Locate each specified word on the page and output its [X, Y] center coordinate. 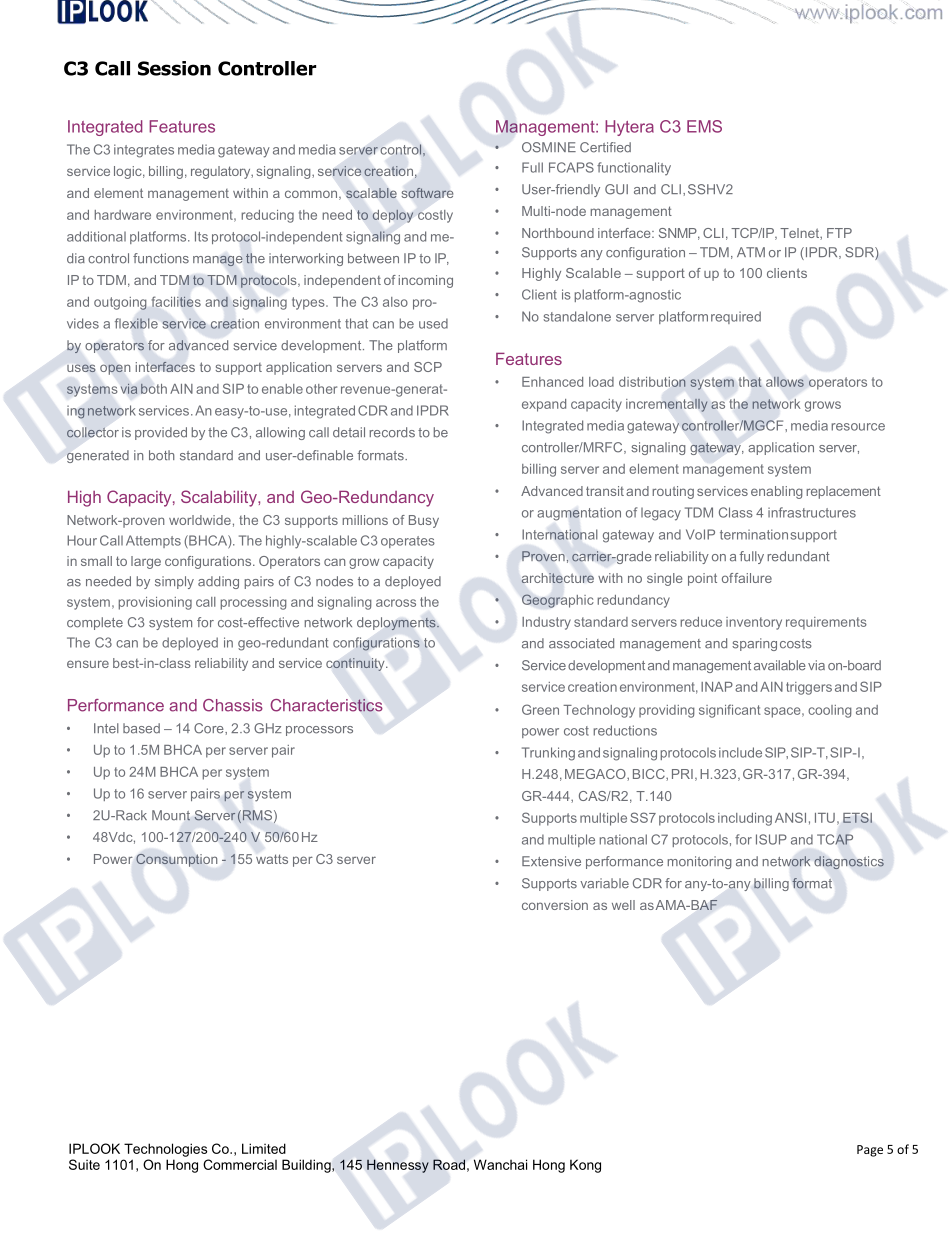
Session [174, 68]
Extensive [551, 861]
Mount [171, 815]
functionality [634, 169]
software [427, 193]
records [392, 432]
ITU [825, 818]
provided [161, 433]
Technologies [165, 1150]
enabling [777, 492]
